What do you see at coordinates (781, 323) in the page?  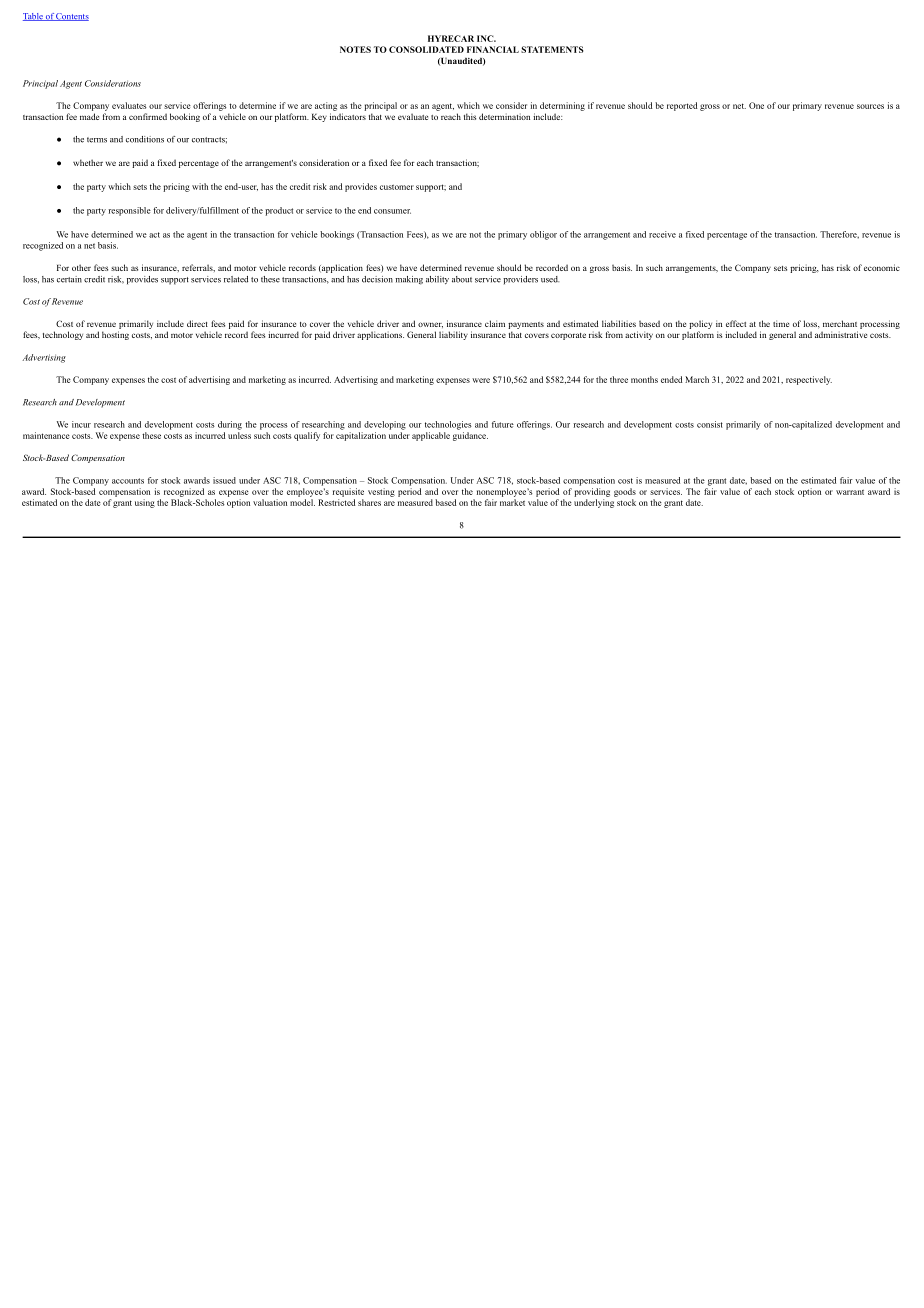 I see `time` at bounding box center [781, 323].
